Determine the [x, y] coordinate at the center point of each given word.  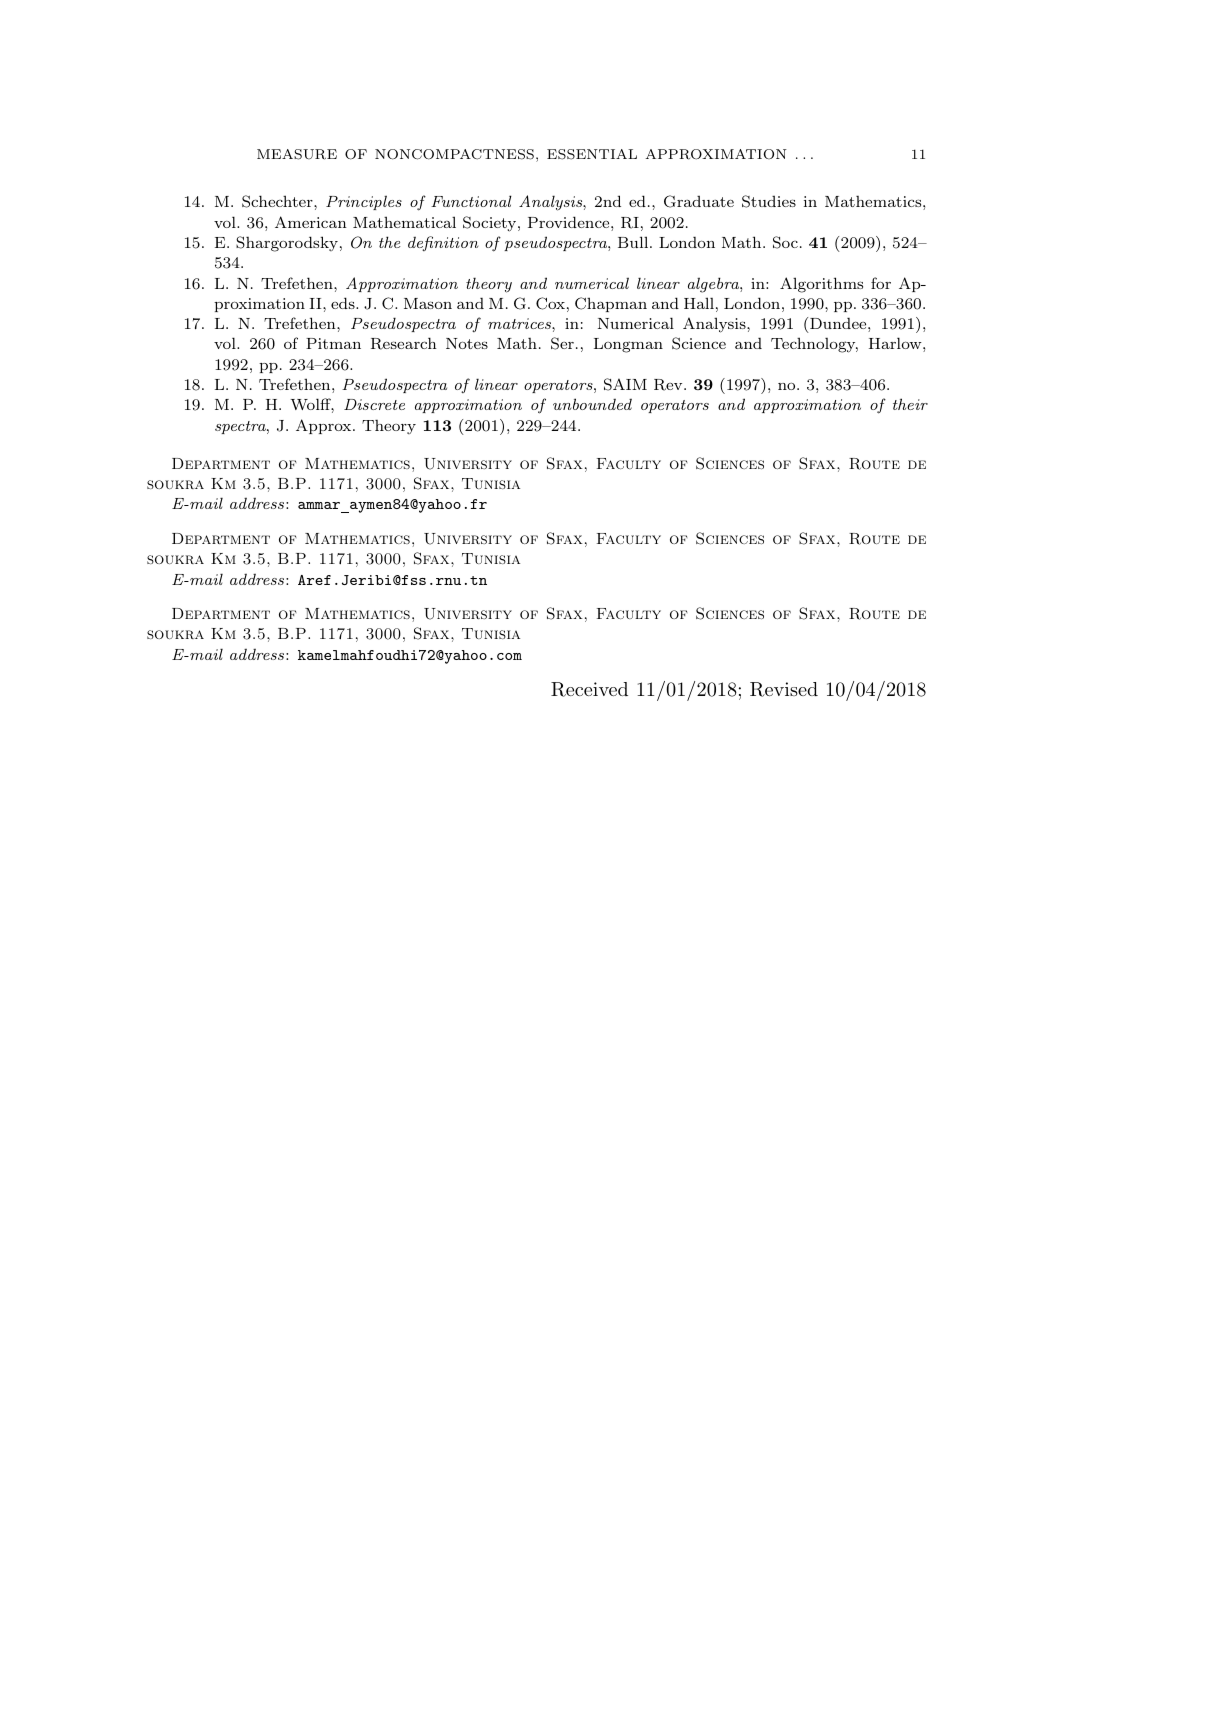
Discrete [374, 404]
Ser [562, 343]
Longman [628, 345]
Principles [364, 202]
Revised [784, 689]
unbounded [592, 404]
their [910, 404]
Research [404, 343]
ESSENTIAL [592, 154]
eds [344, 303]
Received [589, 689]
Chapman [611, 304]
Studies [769, 201]
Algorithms [821, 285]
